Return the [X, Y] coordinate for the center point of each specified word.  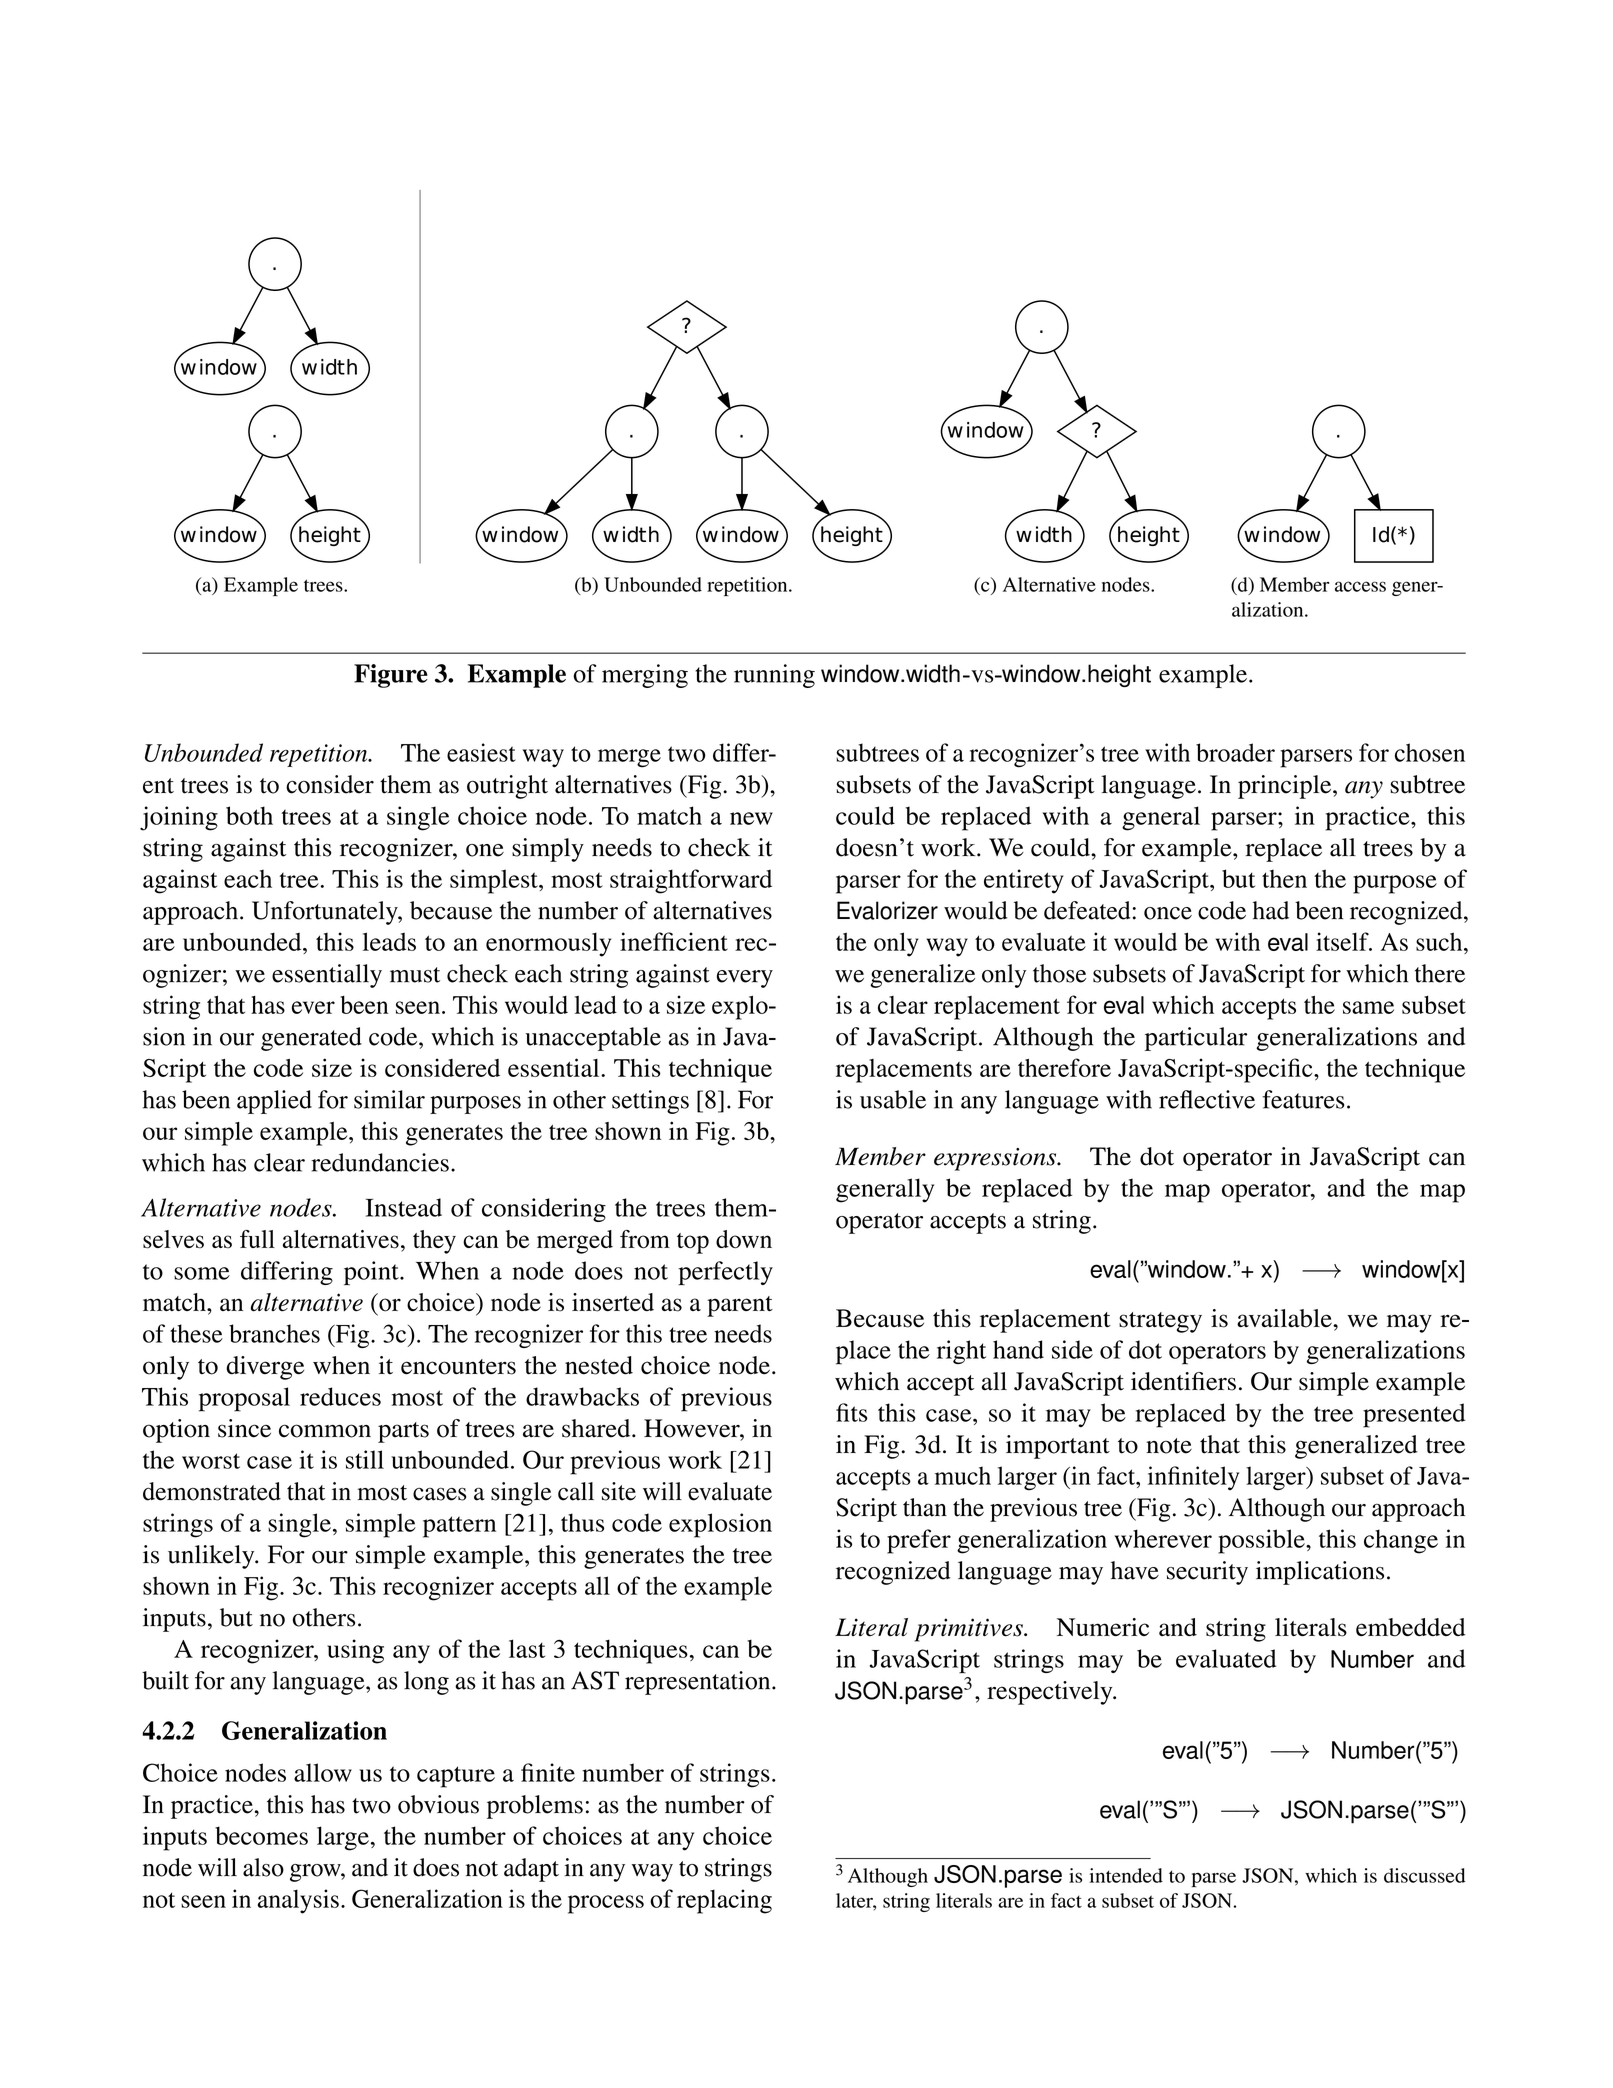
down [744, 1239]
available [1285, 1318]
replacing [724, 1901]
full [257, 1239]
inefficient [674, 941]
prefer [919, 1541]
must [415, 975]
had [1271, 910]
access [1360, 586]
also [263, 1867]
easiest [481, 752]
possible [1262, 1541]
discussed [1425, 1875]
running [774, 676]
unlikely [212, 1557]
